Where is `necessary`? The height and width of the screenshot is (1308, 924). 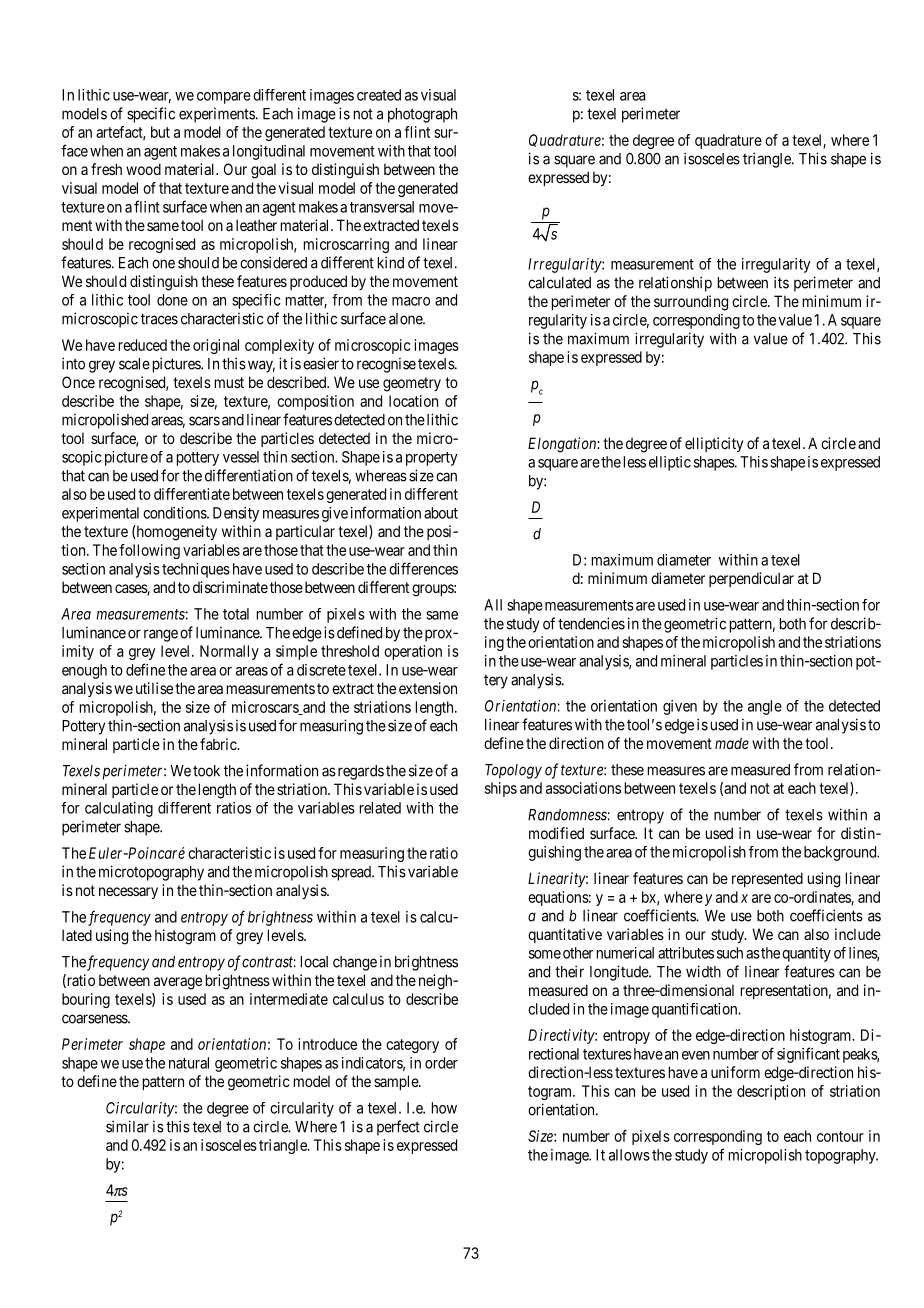 necessary is located at coordinates (128, 893).
